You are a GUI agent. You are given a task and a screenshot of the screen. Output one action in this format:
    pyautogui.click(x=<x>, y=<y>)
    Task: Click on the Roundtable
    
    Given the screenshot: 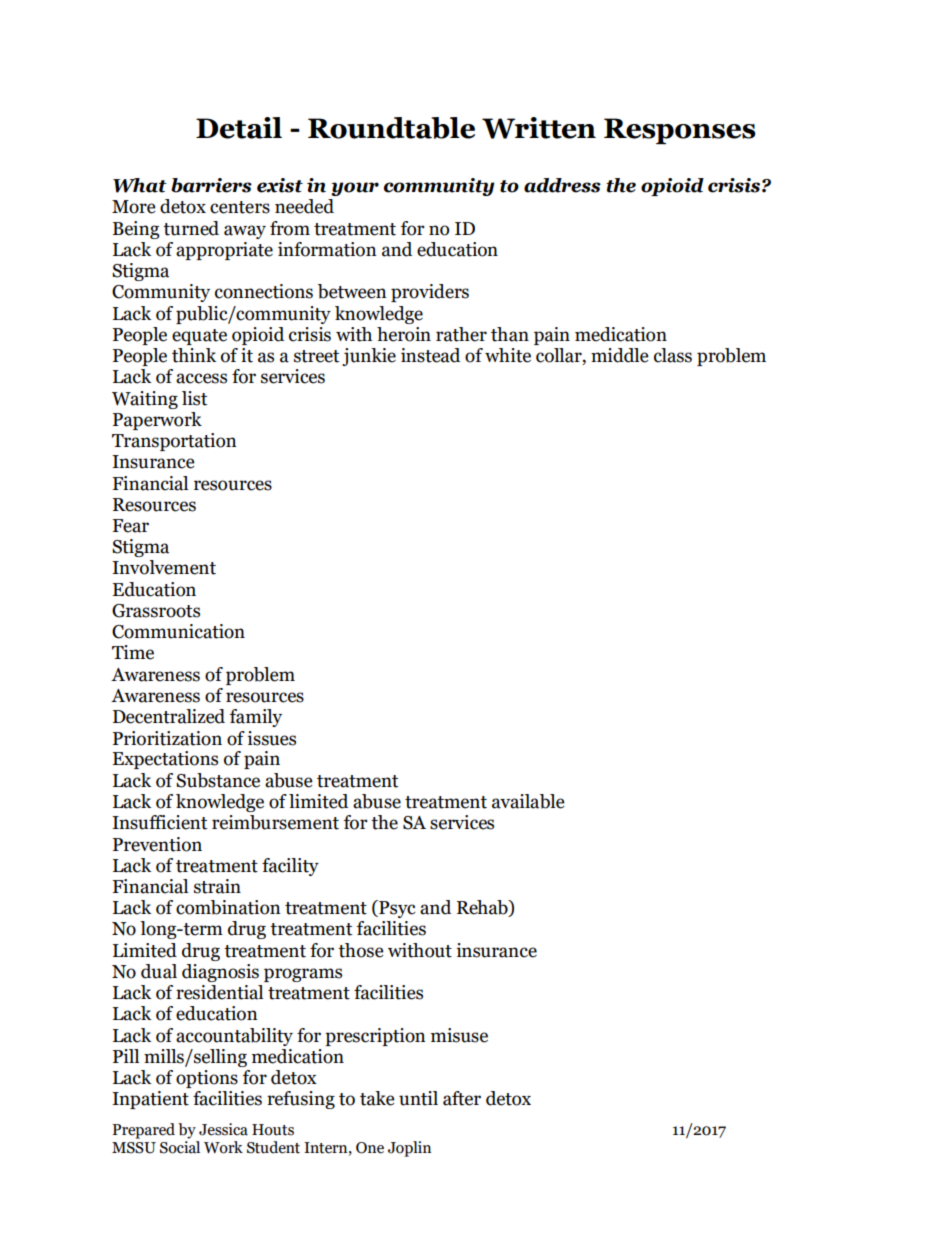 What is the action you would take?
    pyautogui.click(x=391, y=128)
